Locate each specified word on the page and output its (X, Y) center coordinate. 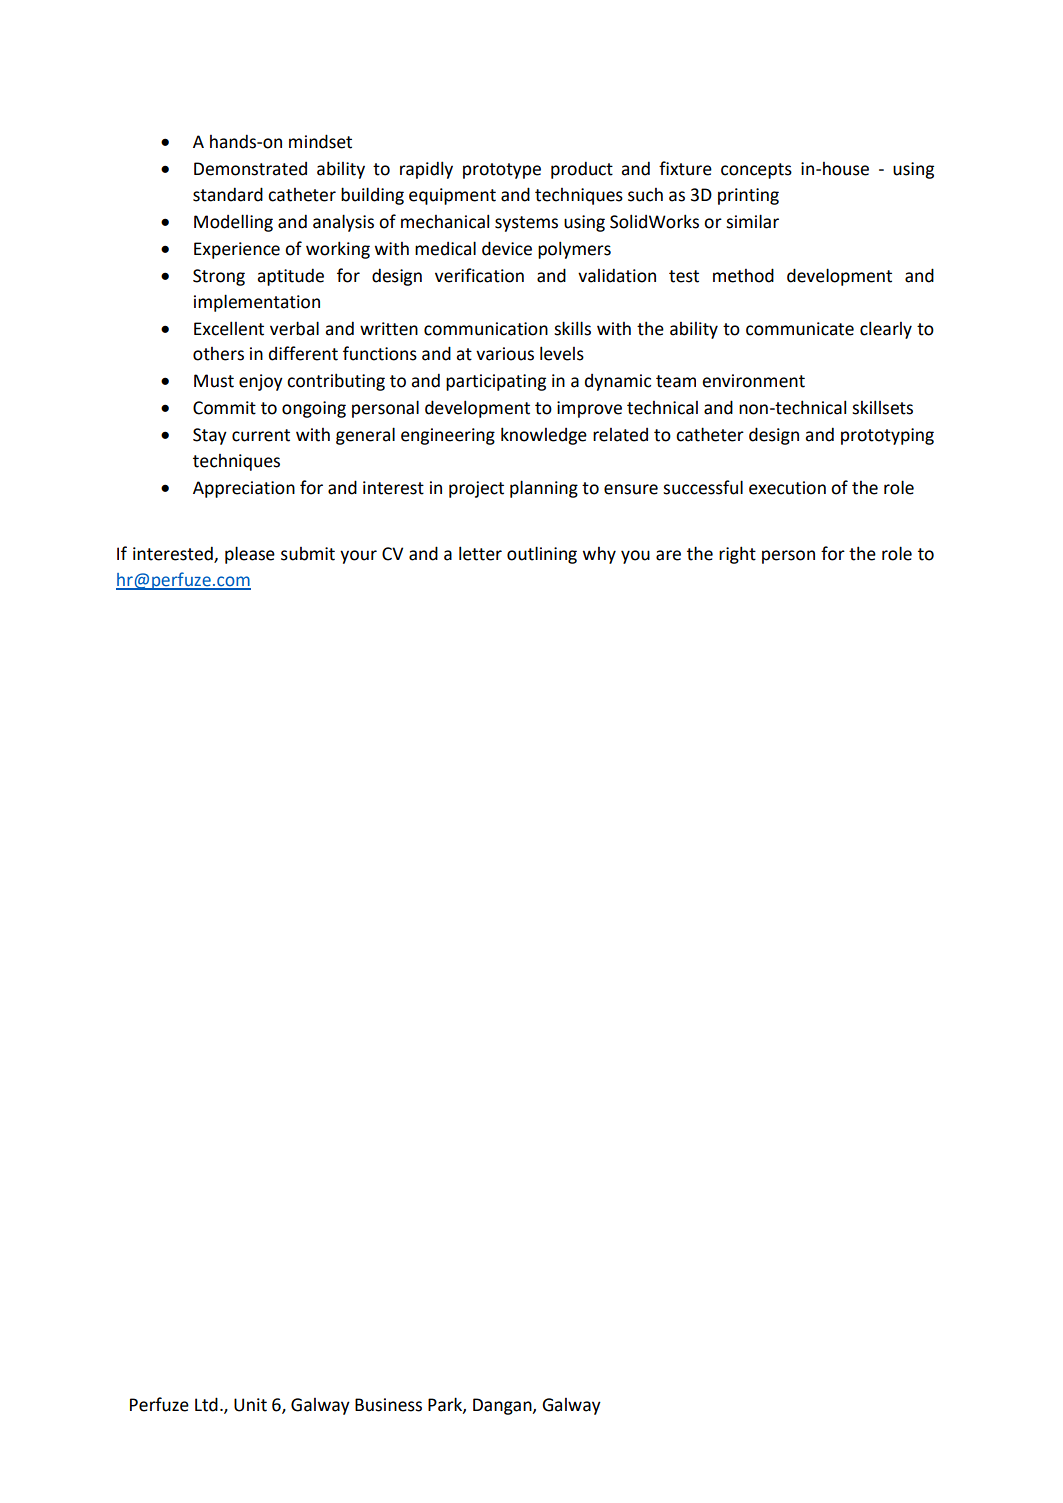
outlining (542, 555)
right (737, 555)
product (582, 170)
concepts (756, 171)
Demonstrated (250, 169)
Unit (250, 1405)
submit (308, 554)
